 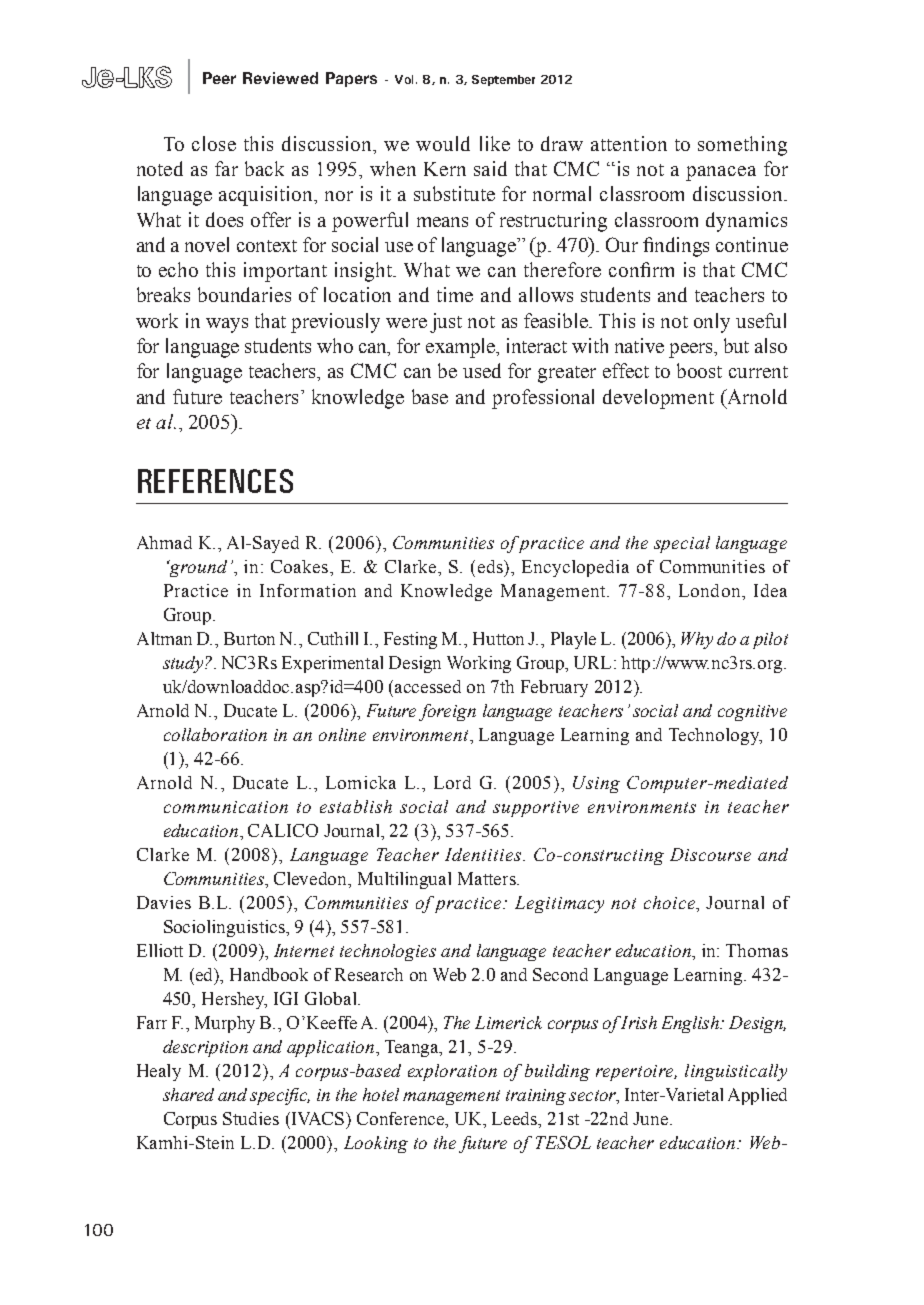 What do you see at coordinates (226, 807) in the screenshot?
I see `communication` at bounding box center [226, 807].
